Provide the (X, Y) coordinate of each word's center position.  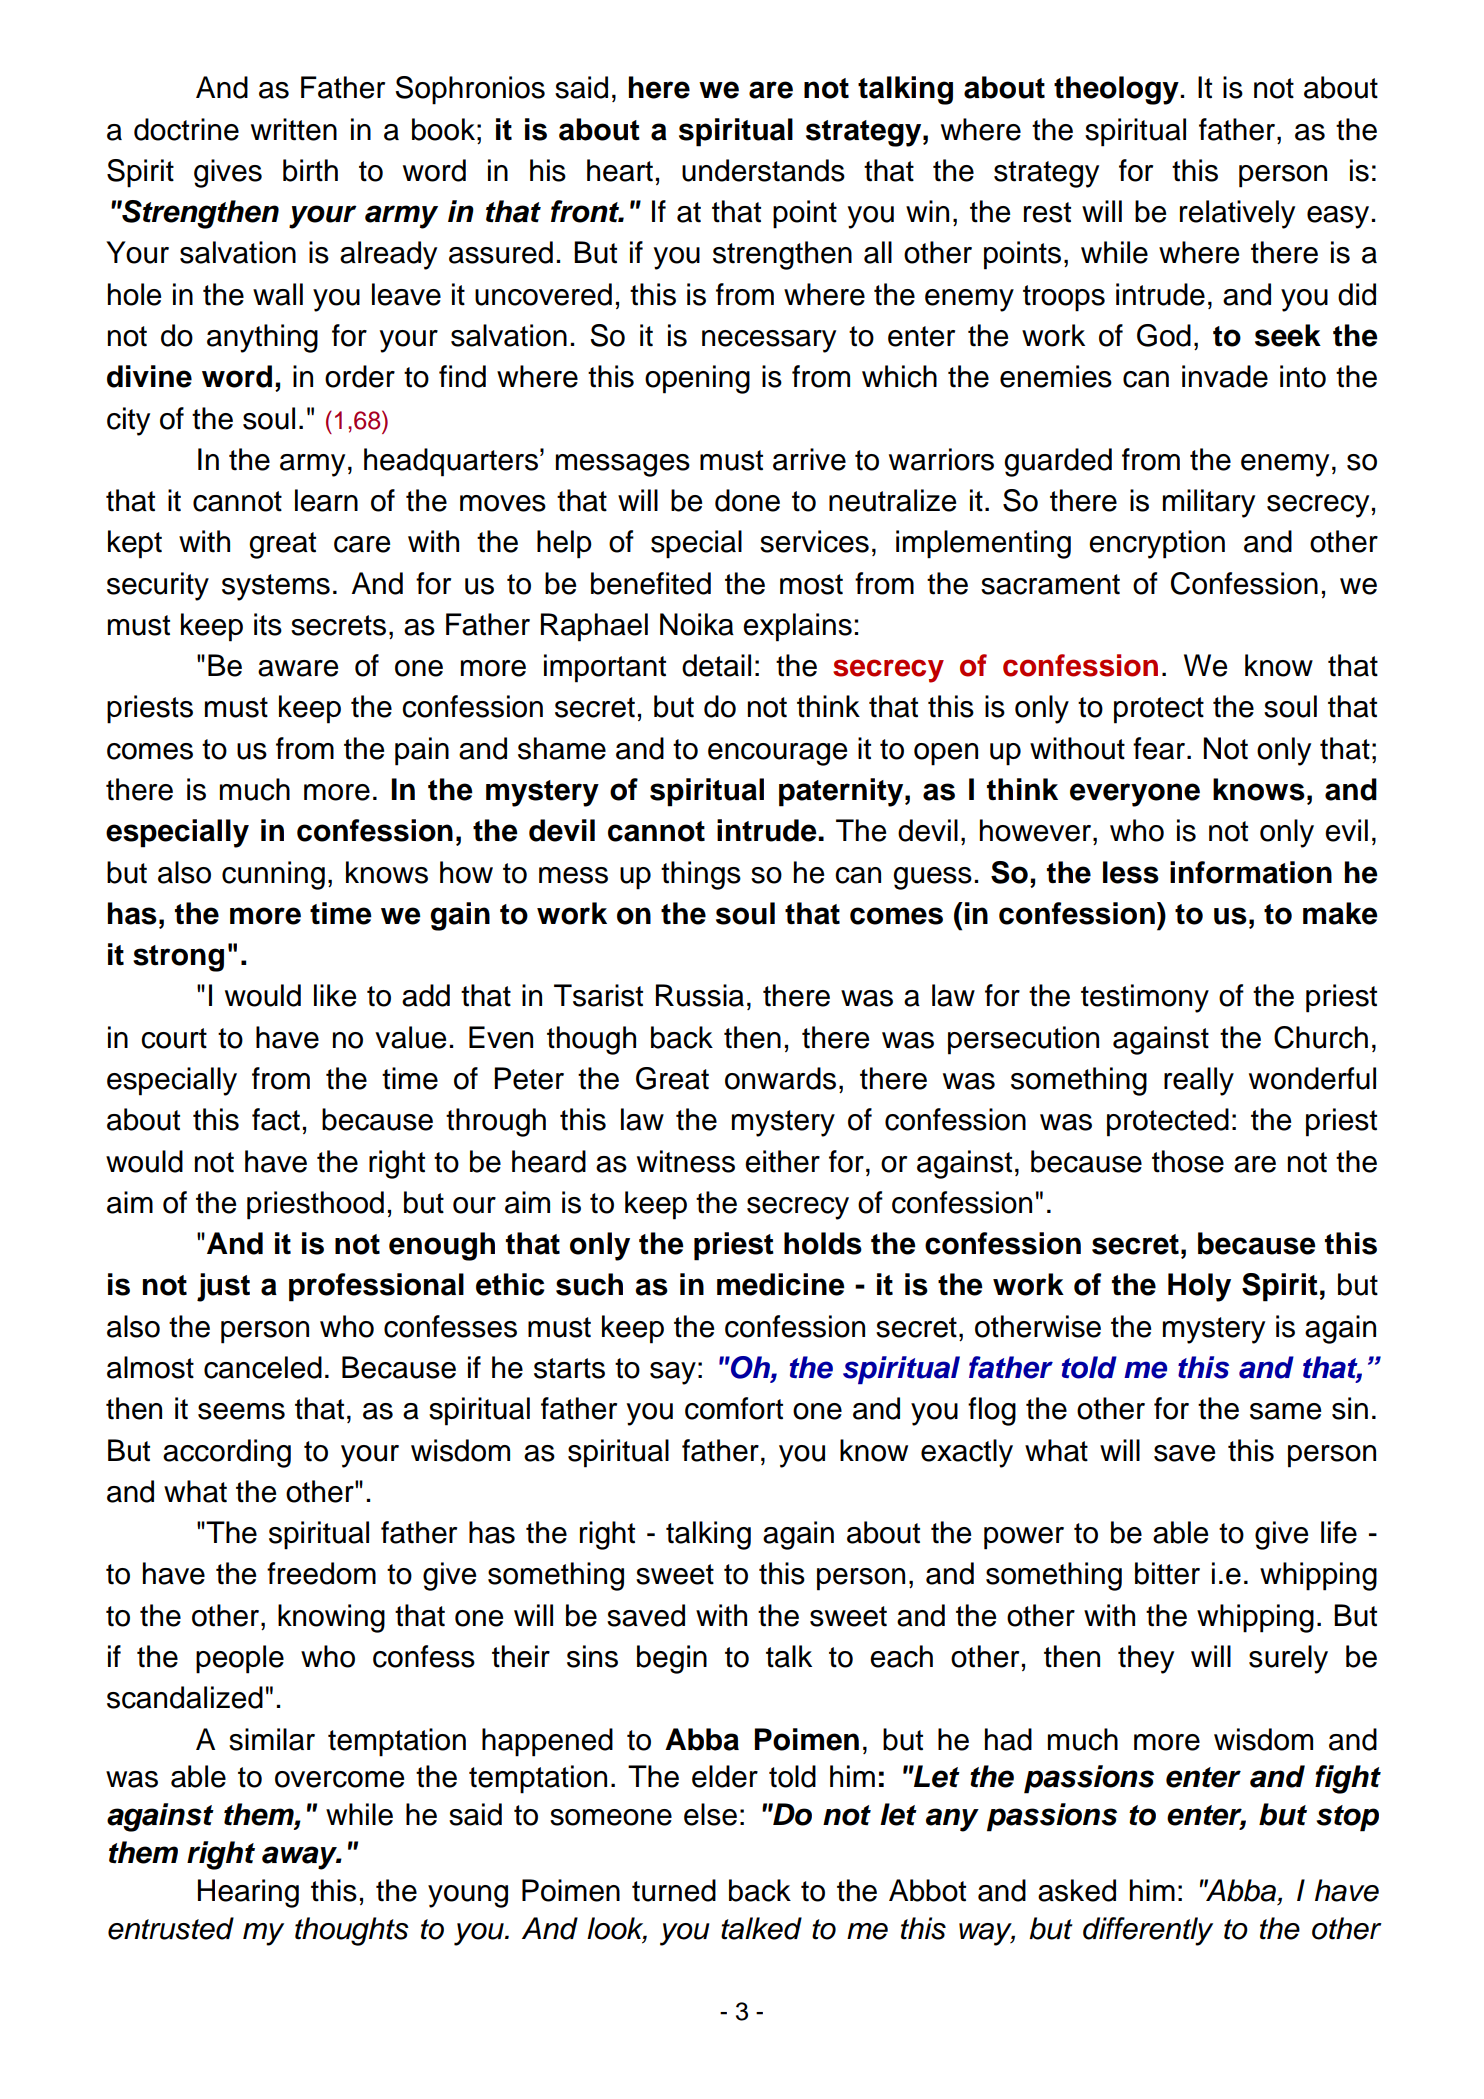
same (1285, 1411)
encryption (1157, 544)
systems (276, 587)
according (227, 1453)
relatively (1237, 214)
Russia (700, 995)
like (335, 995)
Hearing (248, 1893)
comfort (734, 1408)
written (294, 129)
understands (763, 170)
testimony (1145, 998)
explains (797, 627)
